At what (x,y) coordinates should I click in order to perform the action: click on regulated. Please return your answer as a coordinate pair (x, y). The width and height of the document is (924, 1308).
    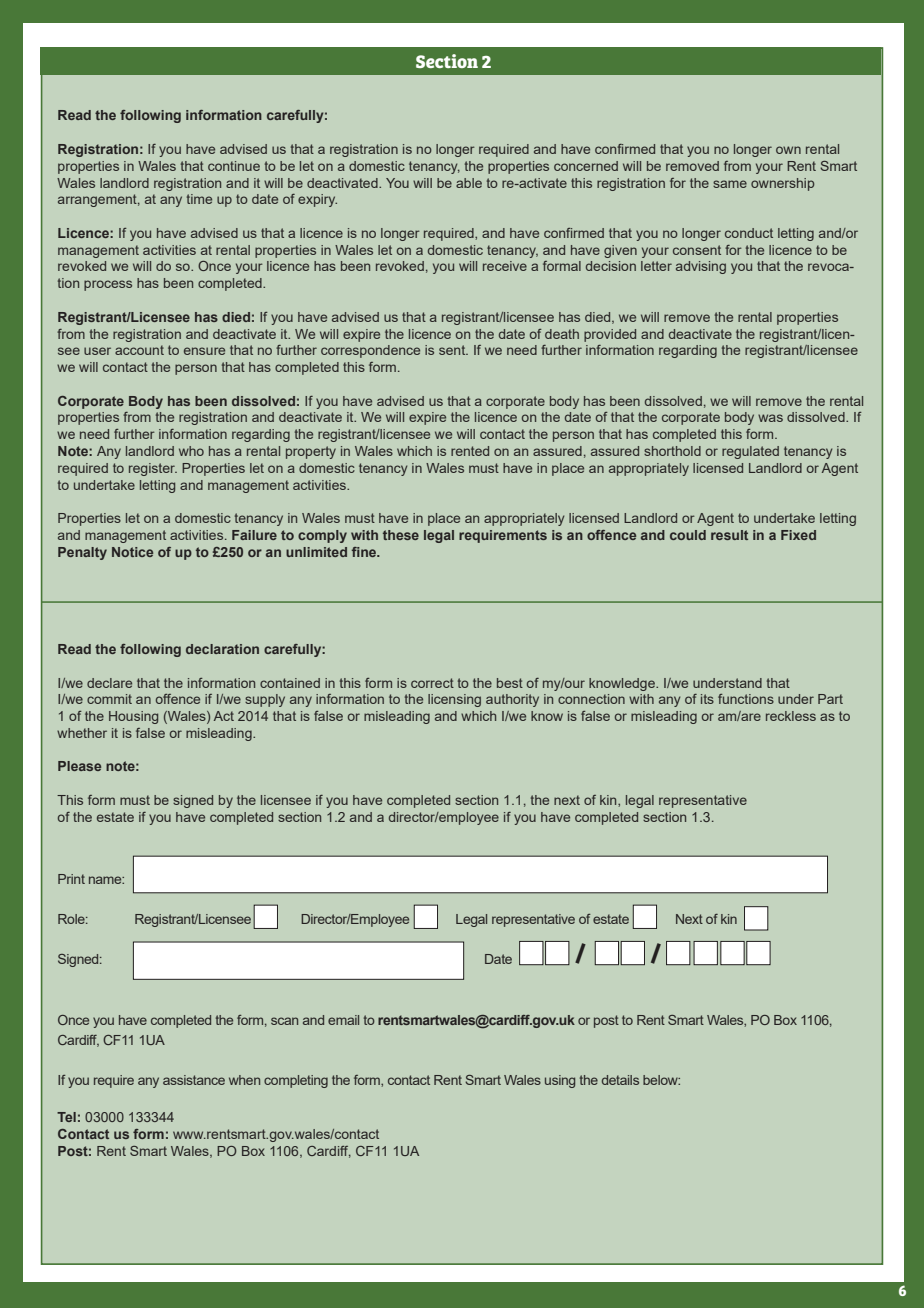
    Looking at the image, I should click on (750, 452).
